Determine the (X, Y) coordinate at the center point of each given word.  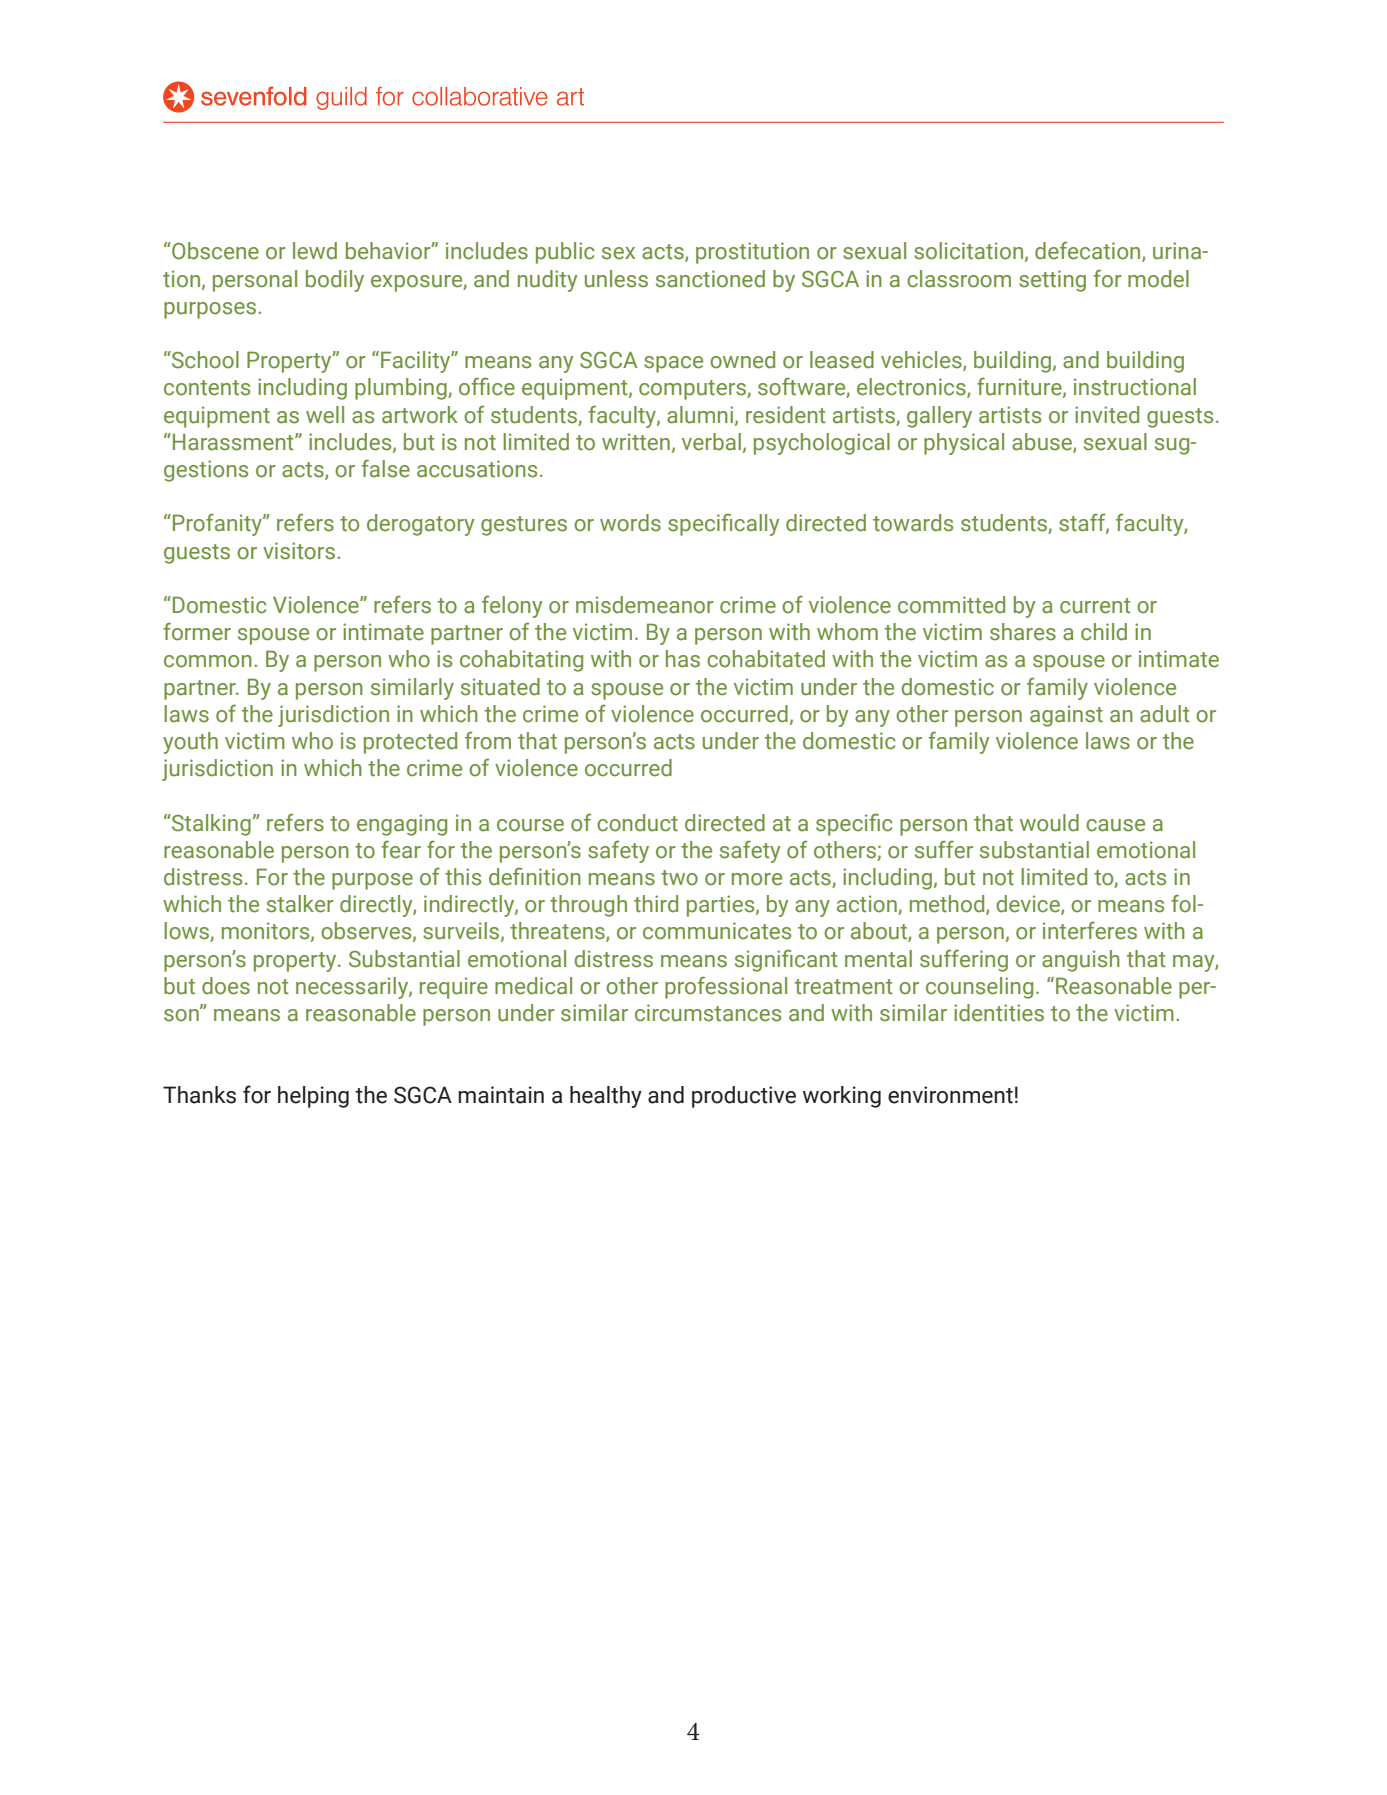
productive (744, 1097)
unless (616, 279)
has (683, 659)
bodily (335, 281)
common (208, 661)
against (1066, 716)
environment (950, 1095)
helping (313, 1097)
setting (1052, 281)
